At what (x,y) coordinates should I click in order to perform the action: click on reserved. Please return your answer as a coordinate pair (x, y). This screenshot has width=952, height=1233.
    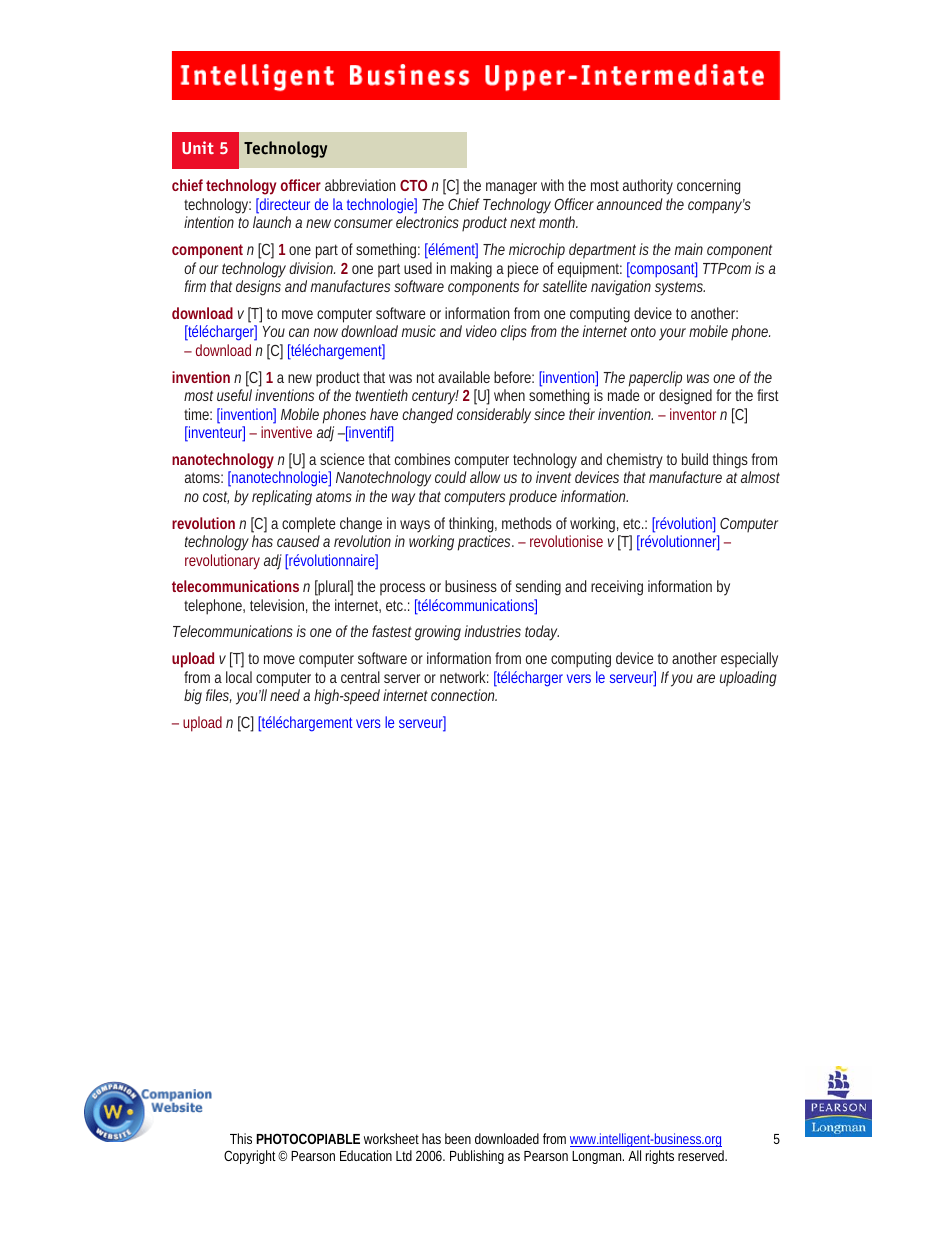
    Looking at the image, I should click on (702, 1155).
